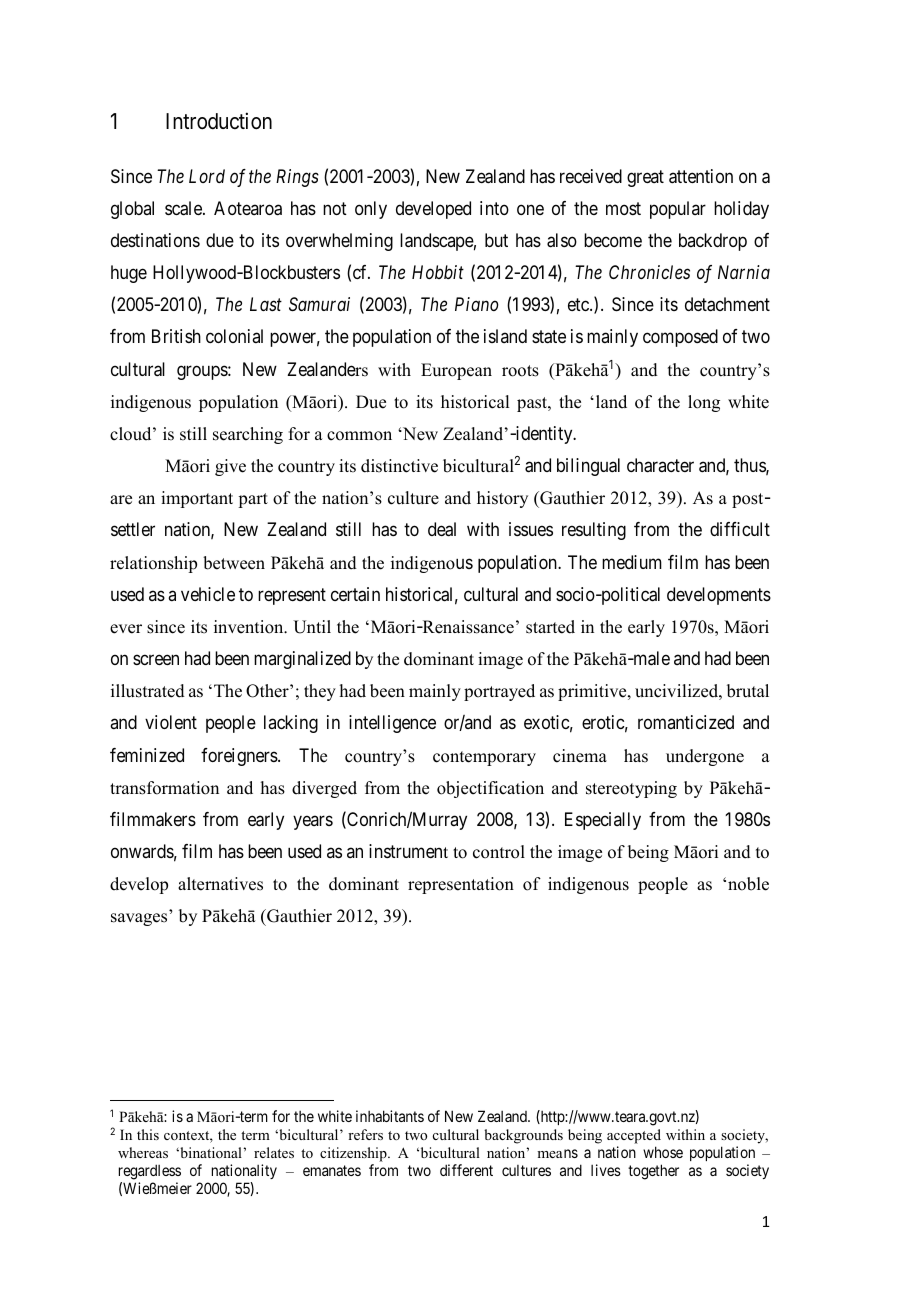 The height and width of the document is (1308, 924). Describe the element at coordinates (686, 722) in the document. I see `romanticized` at that location.
